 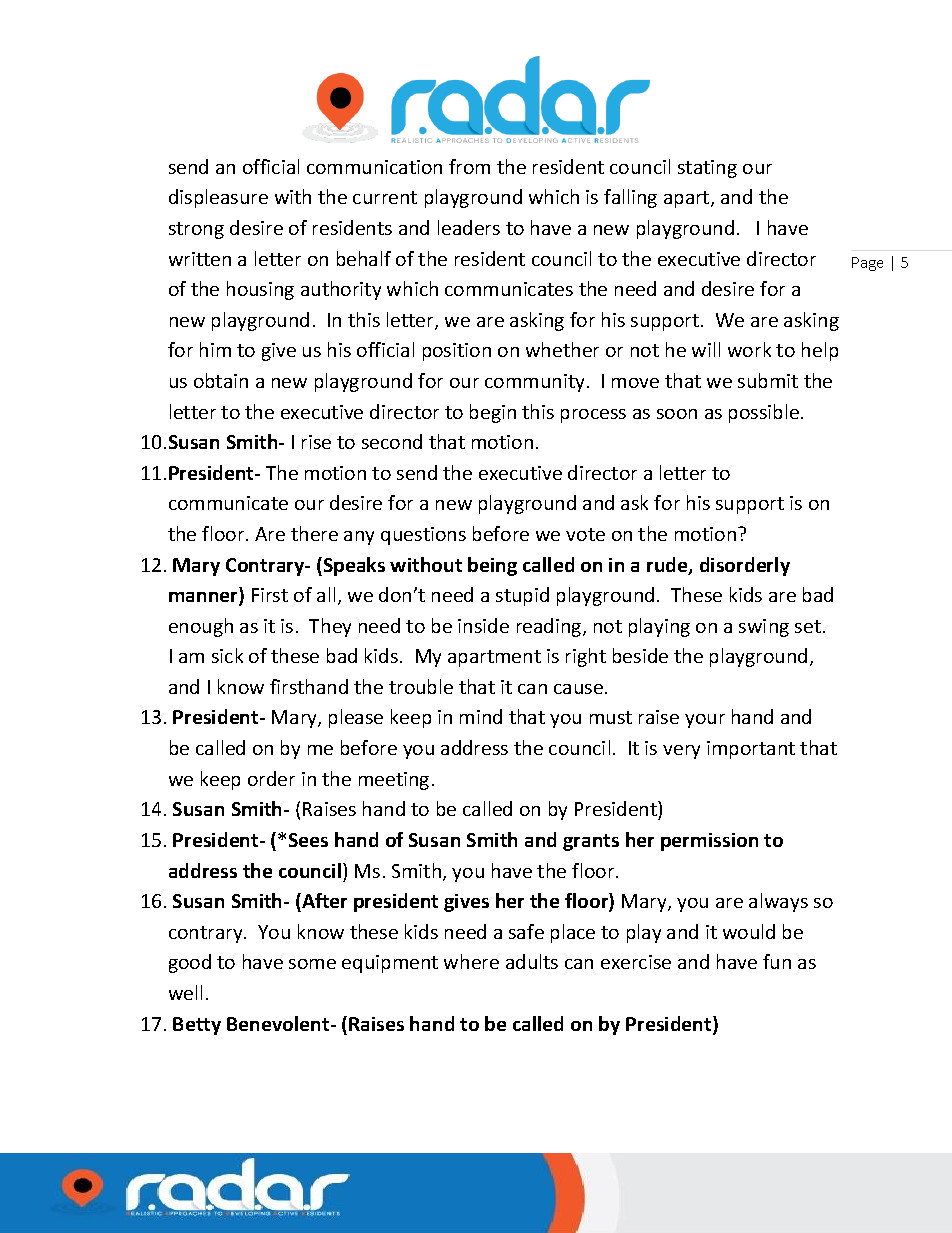 What do you see at coordinates (469, 166) in the page?
I see `from` at bounding box center [469, 166].
